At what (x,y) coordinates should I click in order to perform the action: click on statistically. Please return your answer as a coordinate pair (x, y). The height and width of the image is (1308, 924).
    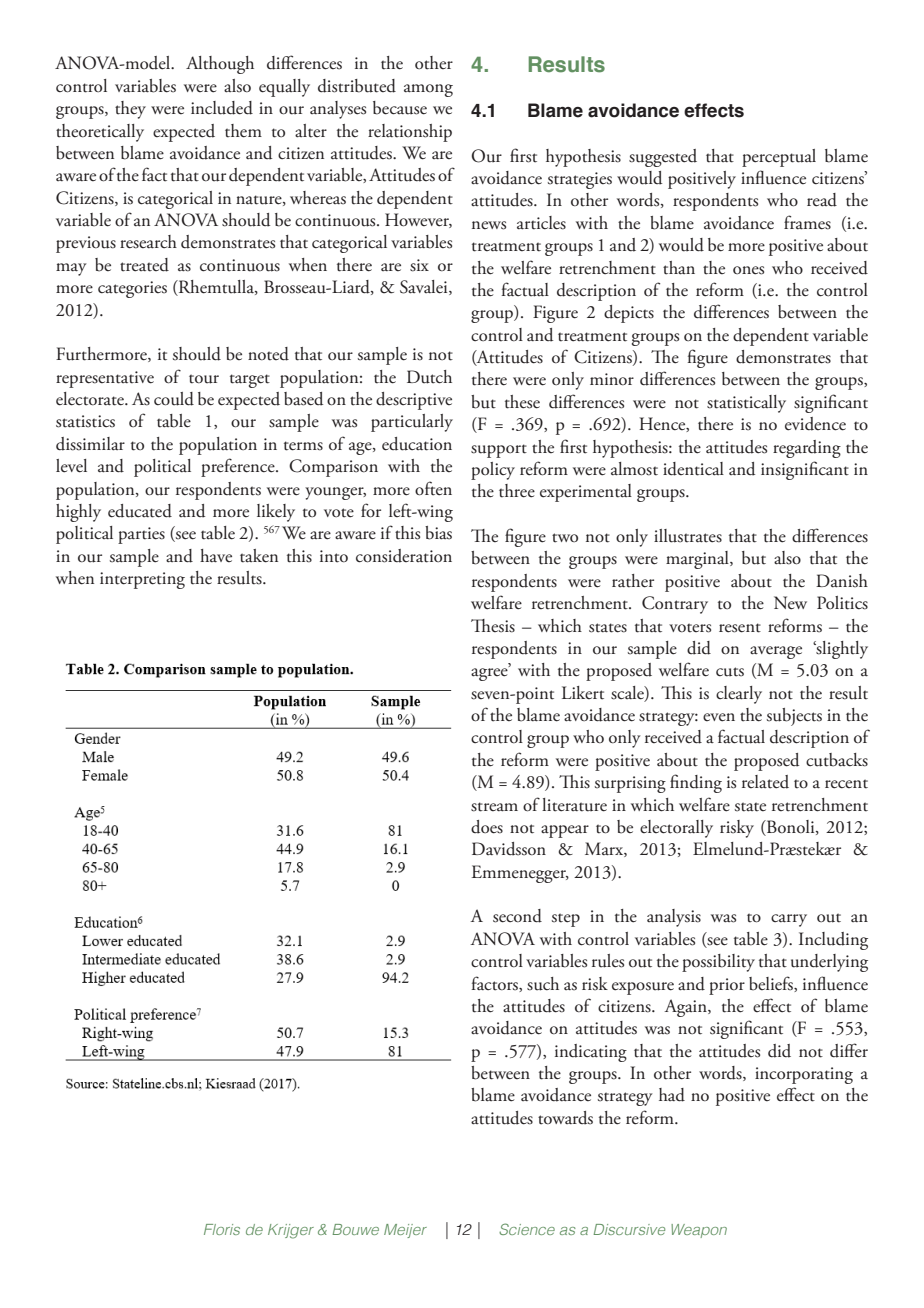
    Looking at the image, I should click on (746, 404).
